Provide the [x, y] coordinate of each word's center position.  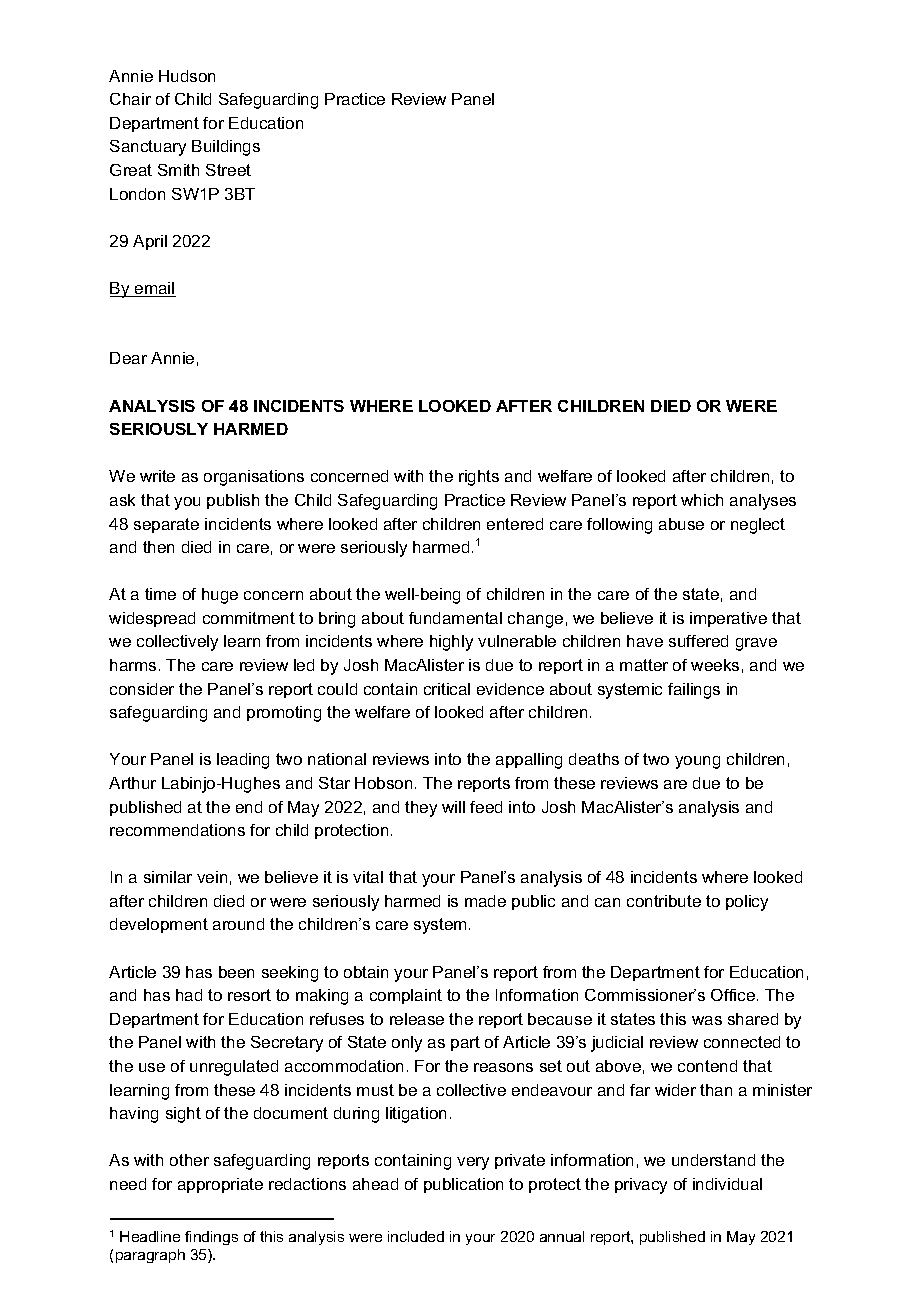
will [453, 807]
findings [211, 1238]
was [707, 1020]
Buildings [226, 148]
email [154, 289]
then [158, 547]
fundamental [455, 618]
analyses [763, 502]
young [697, 762]
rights [479, 478]
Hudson [187, 76]
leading [243, 761]
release [417, 1019]
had [189, 995]
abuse [681, 524]
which [702, 500]
